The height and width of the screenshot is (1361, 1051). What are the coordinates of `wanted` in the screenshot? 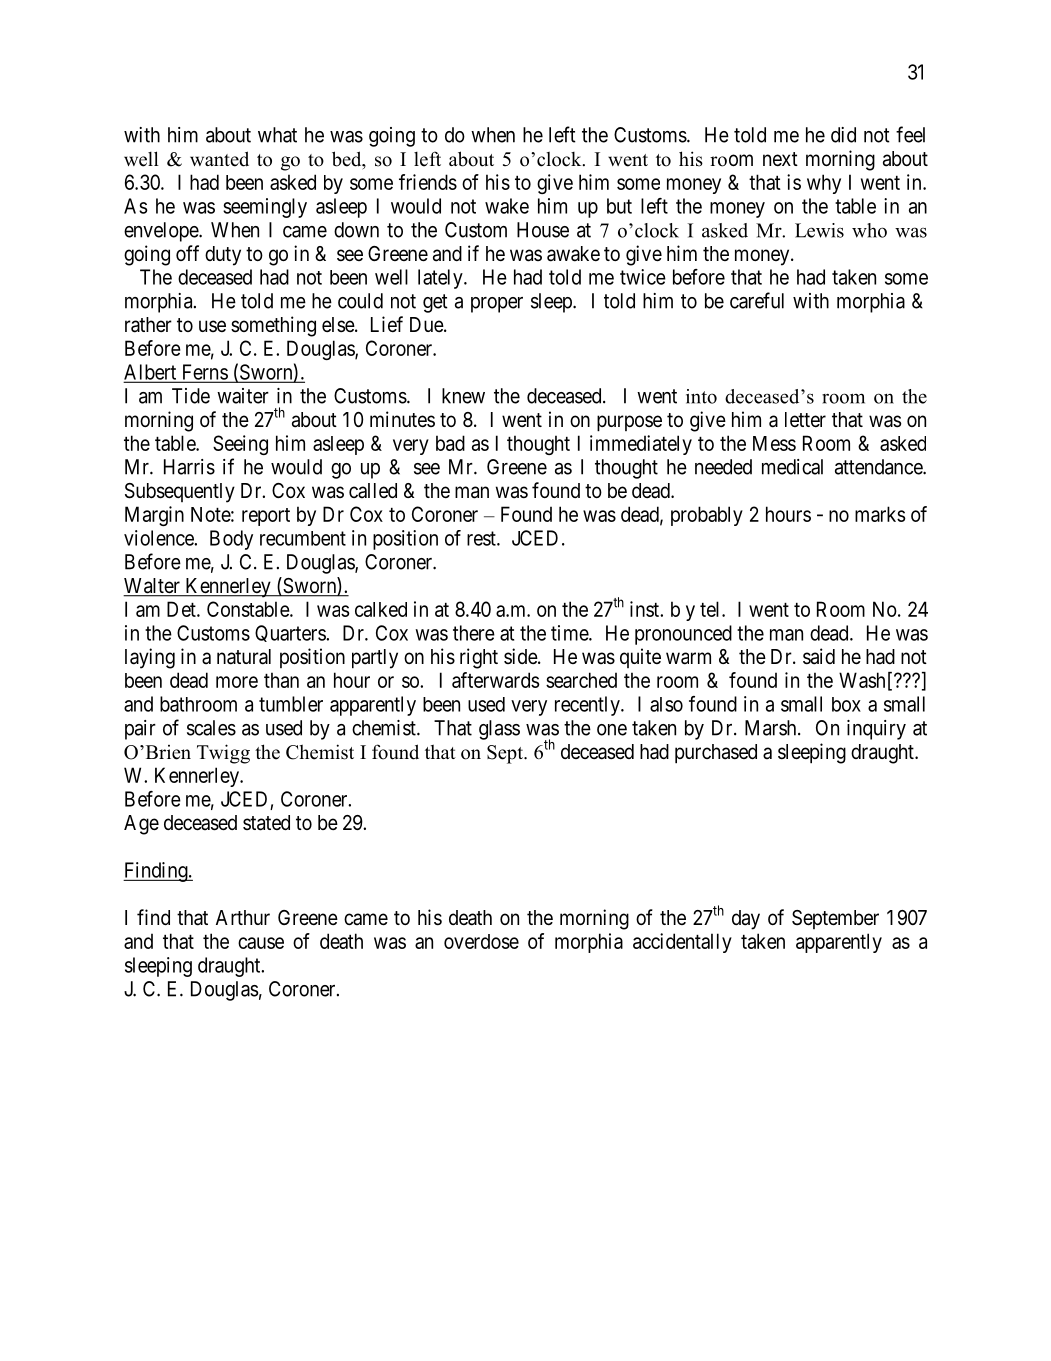 It's located at (219, 159).
